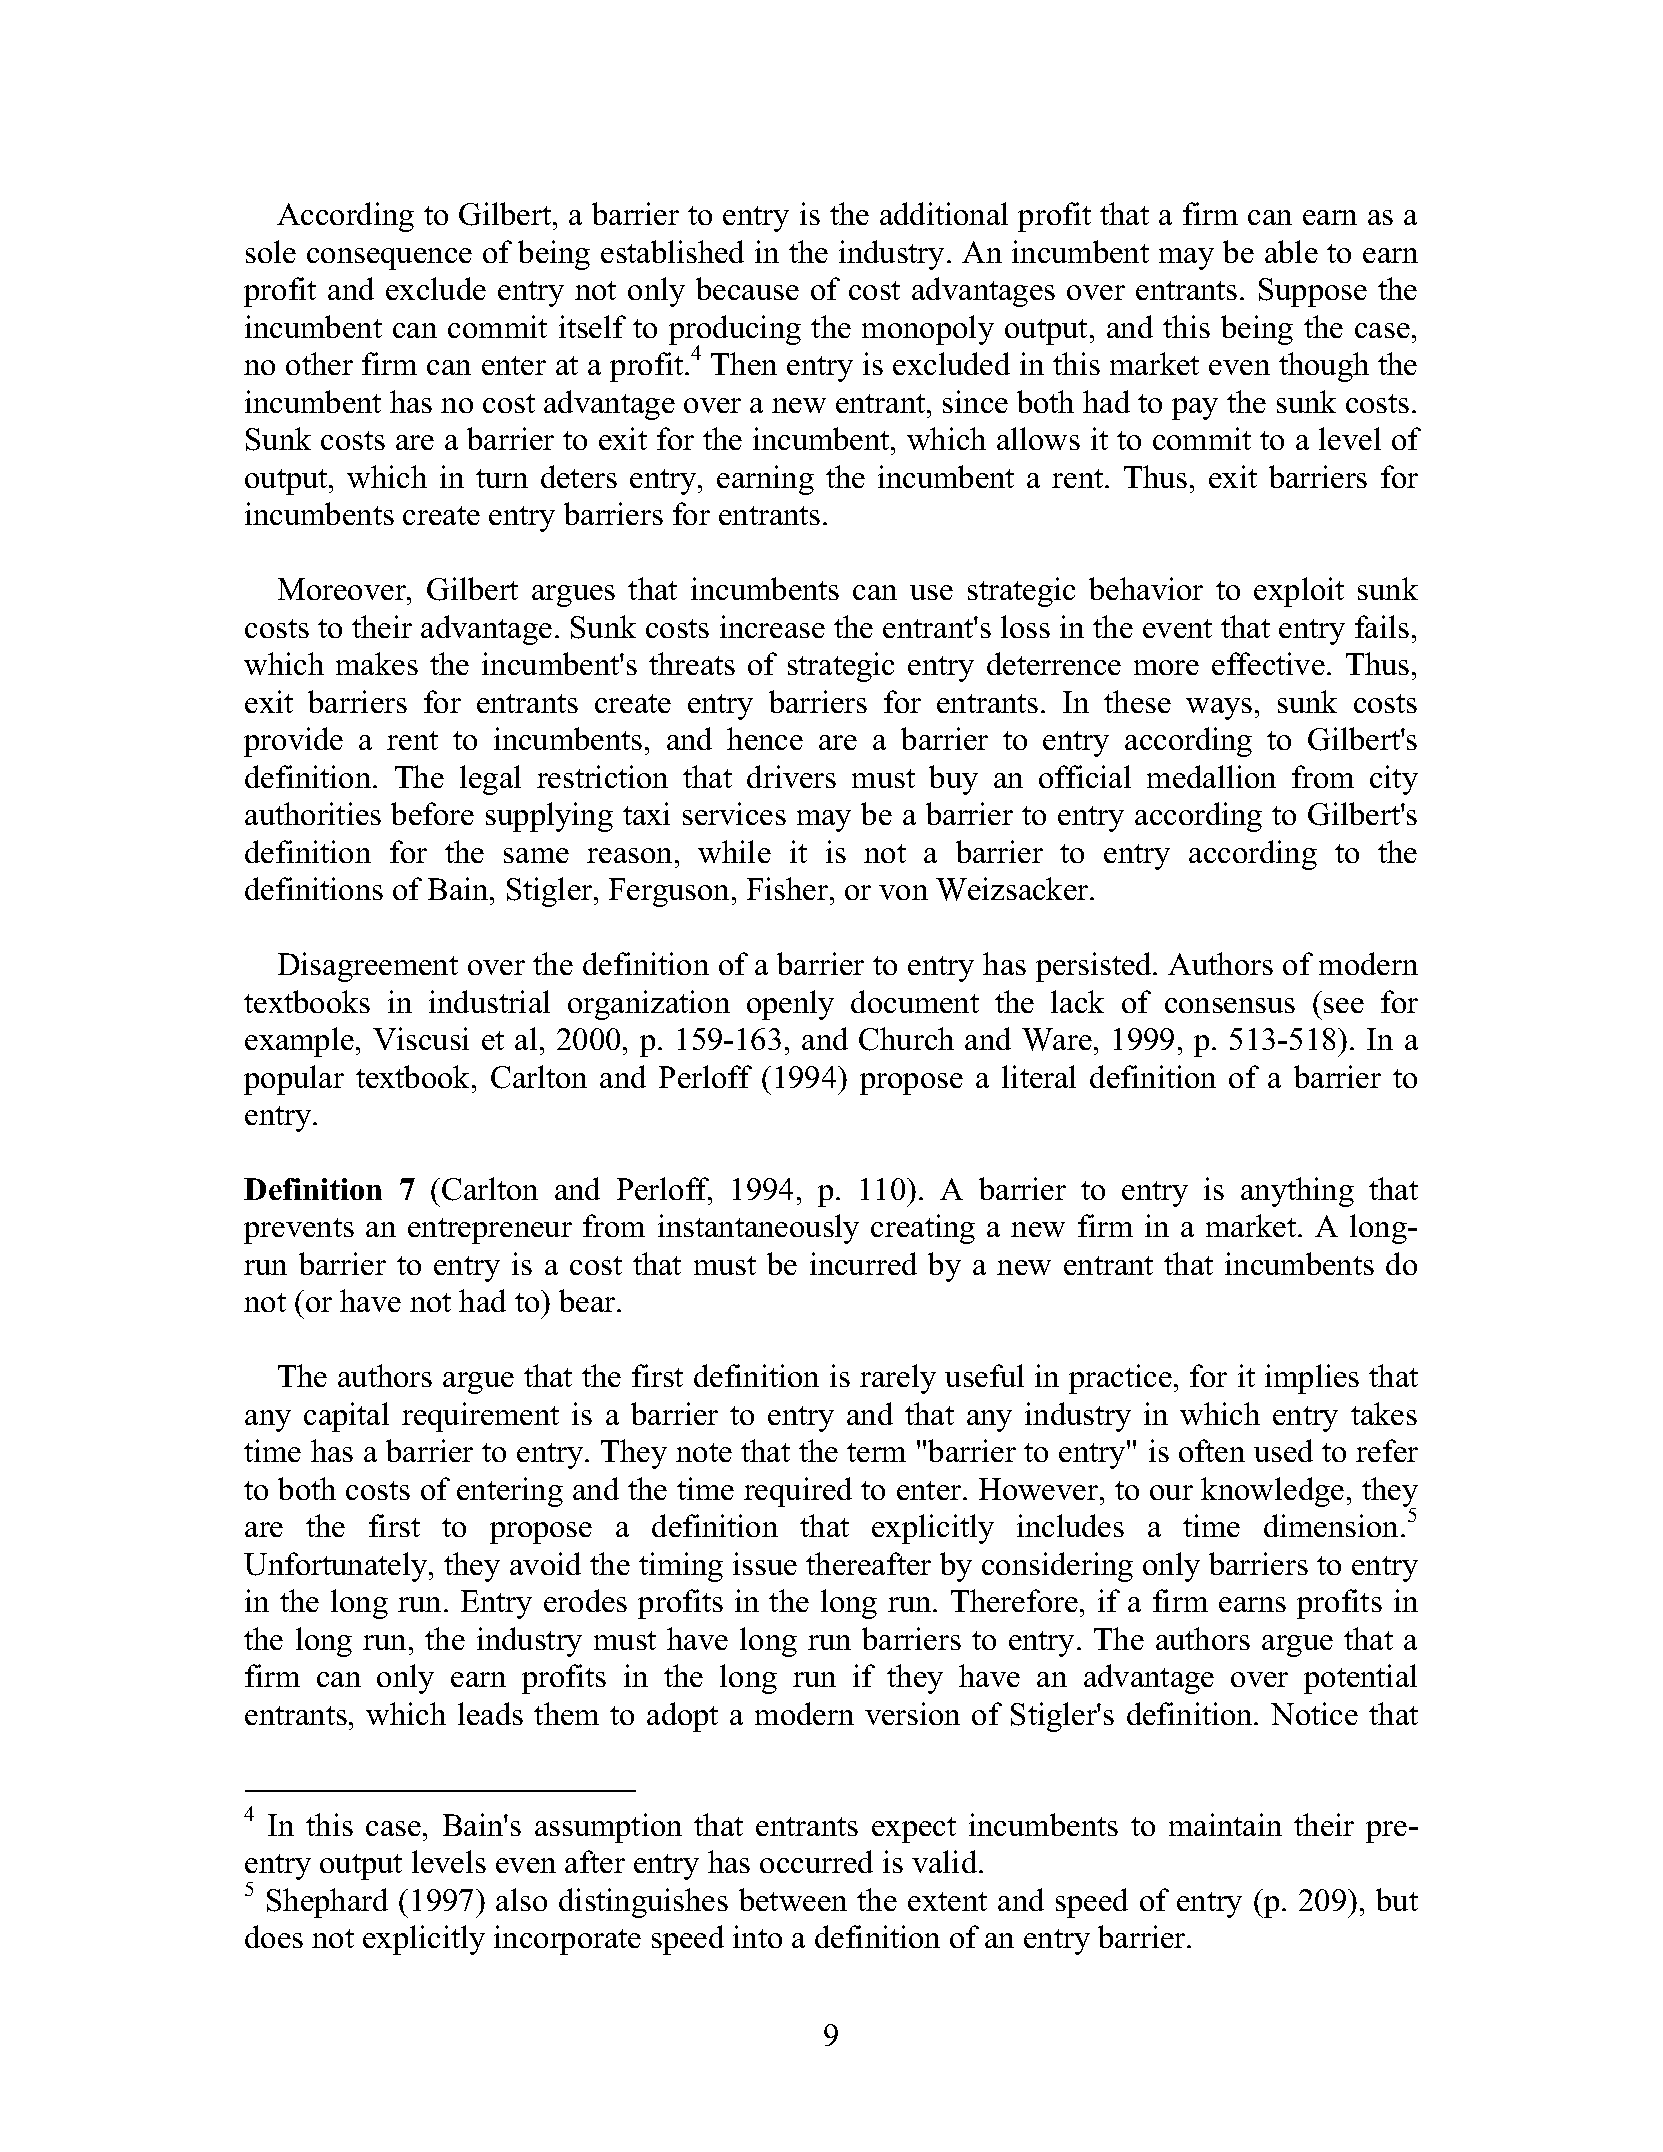 This screenshot has height=2152, width=1663. Describe the element at coordinates (327, 1903) in the screenshot. I see `Shephard` at that location.
